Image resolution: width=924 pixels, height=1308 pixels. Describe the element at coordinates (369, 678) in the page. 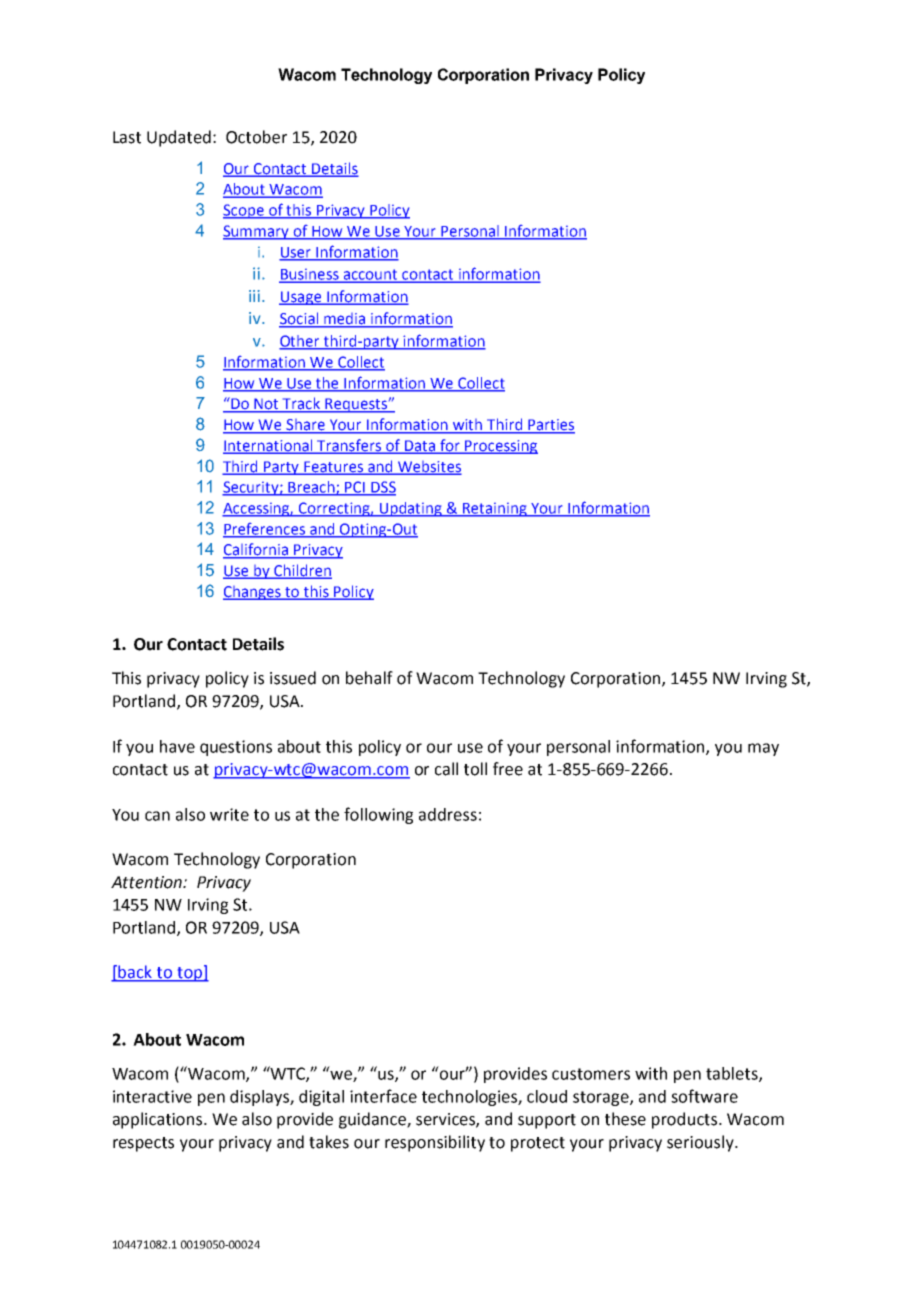

I see `behalf` at that location.
